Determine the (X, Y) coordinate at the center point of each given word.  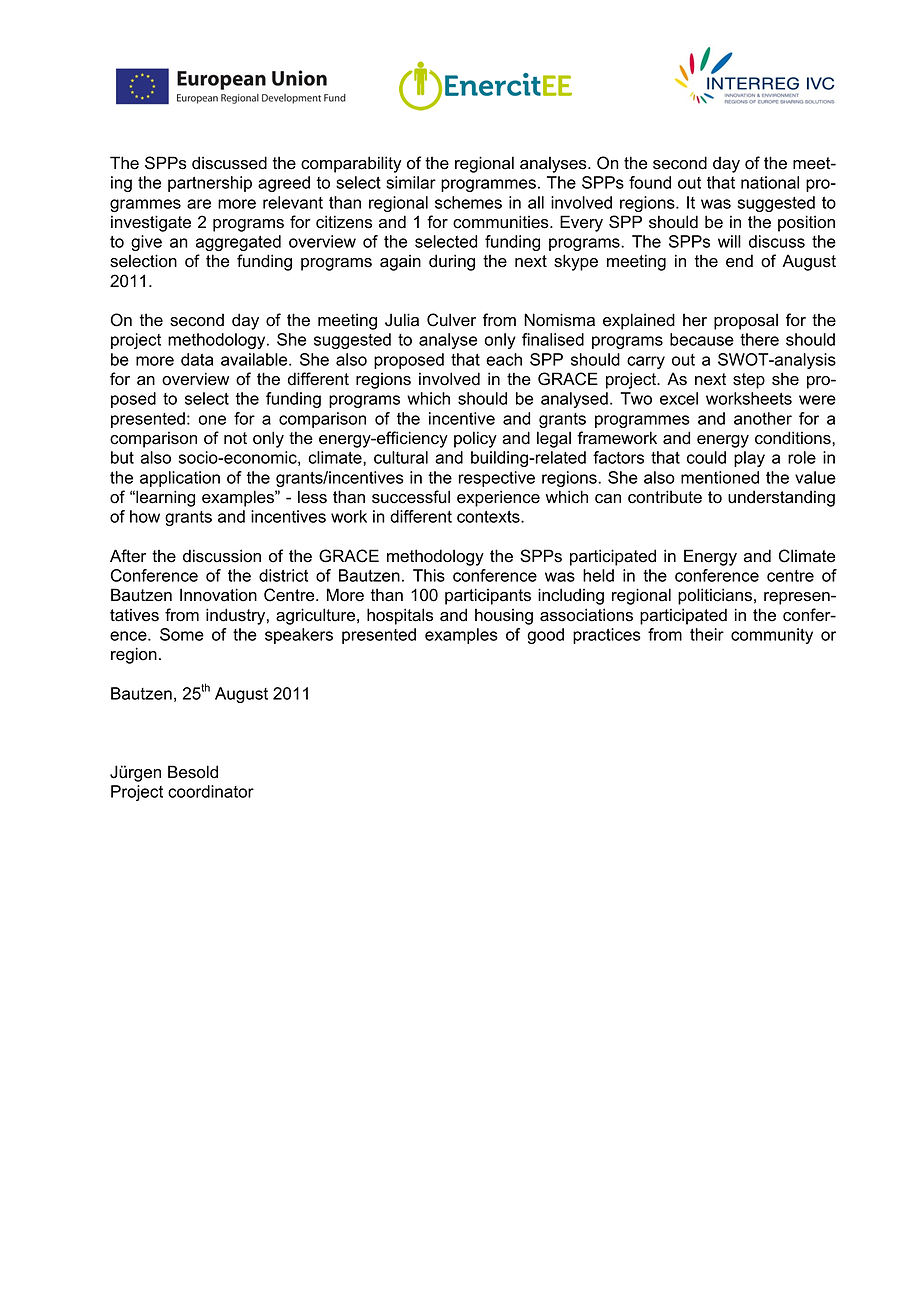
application (180, 479)
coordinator (211, 791)
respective (496, 479)
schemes (468, 202)
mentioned (720, 477)
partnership (210, 184)
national (770, 182)
